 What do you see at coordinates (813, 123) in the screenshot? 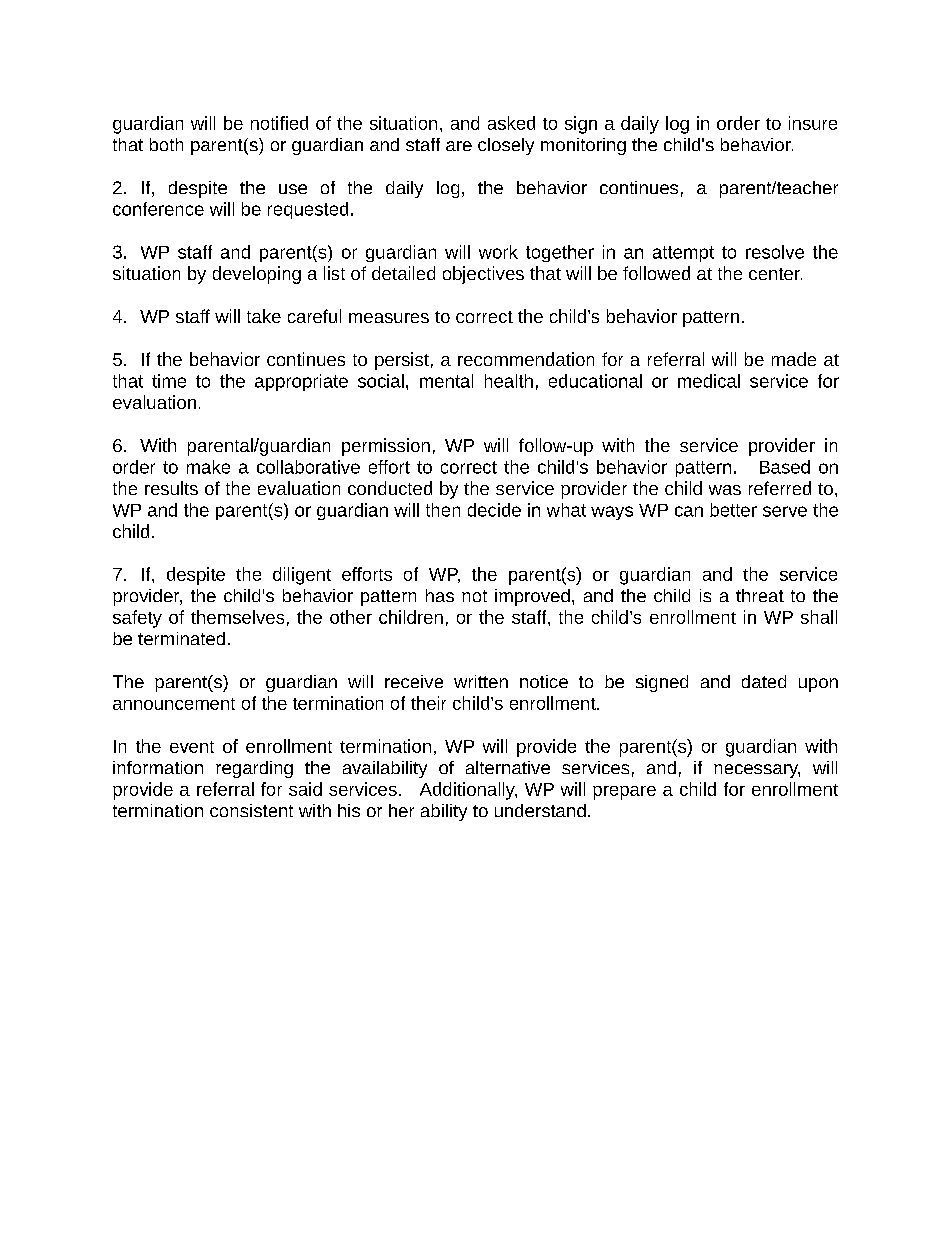
I see `insure` at bounding box center [813, 123].
